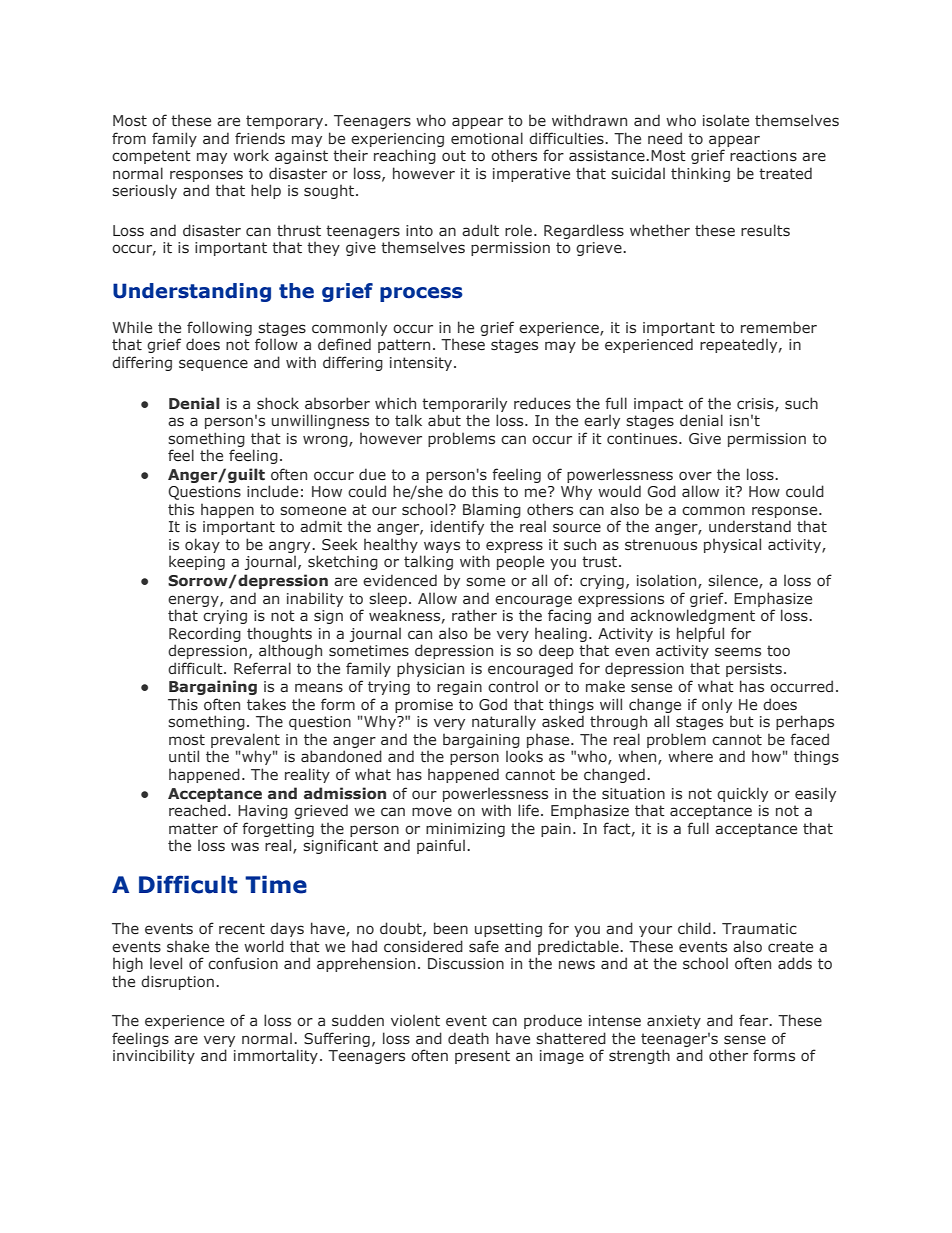  What do you see at coordinates (154, 1056) in the page?
I see `invincibility` at bounding box center [154, 1056].
